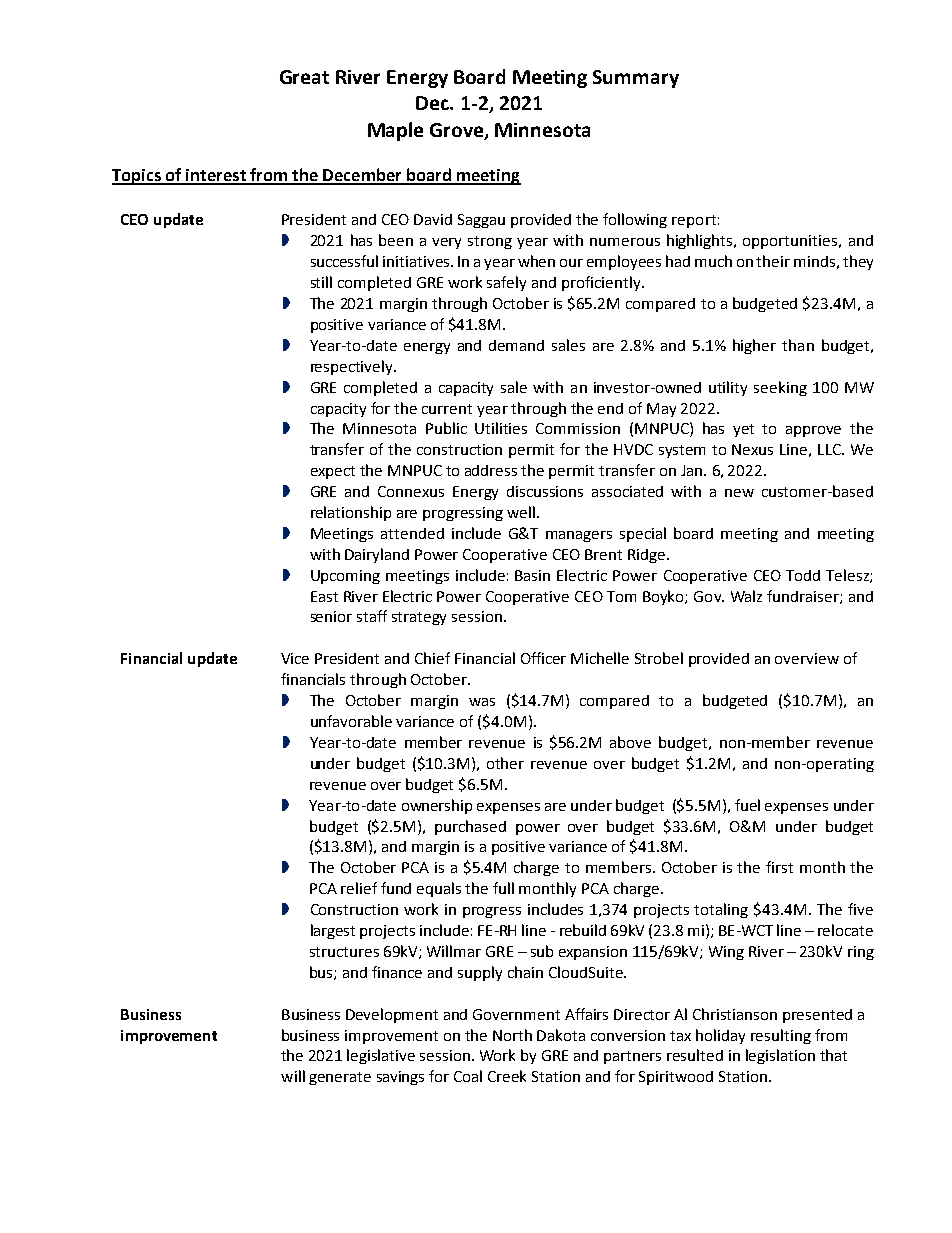 Image resolution: width=952 pixels, height=1233 pixels. Describe the element at coordinates (340, 1078) in the document. I see `generate` at that location.
